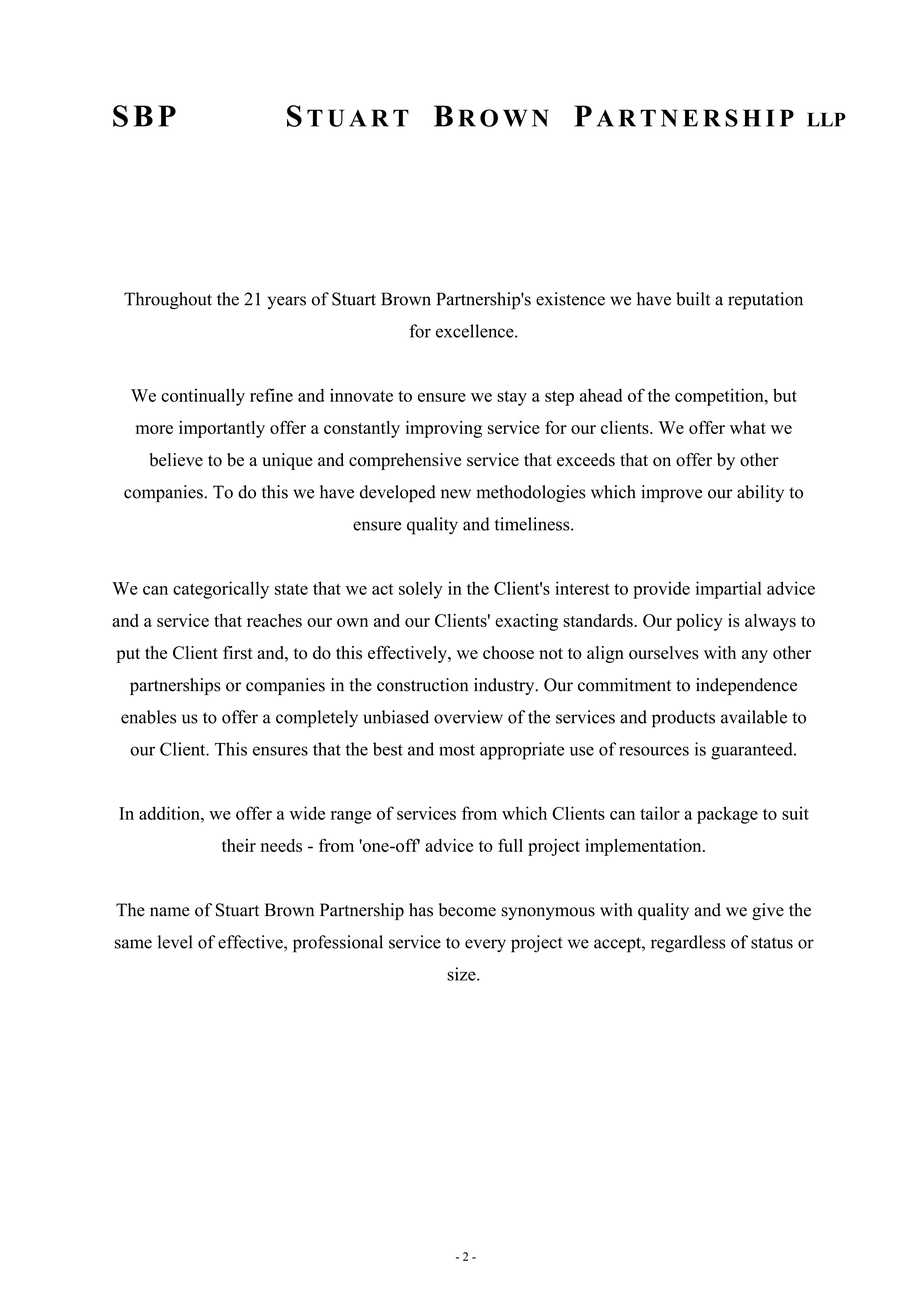 The height and width of the page is (1308, 924). What do you see at coordinates (729, 590) in the page?
I see `impartial` at bounding box center [729, 590].
